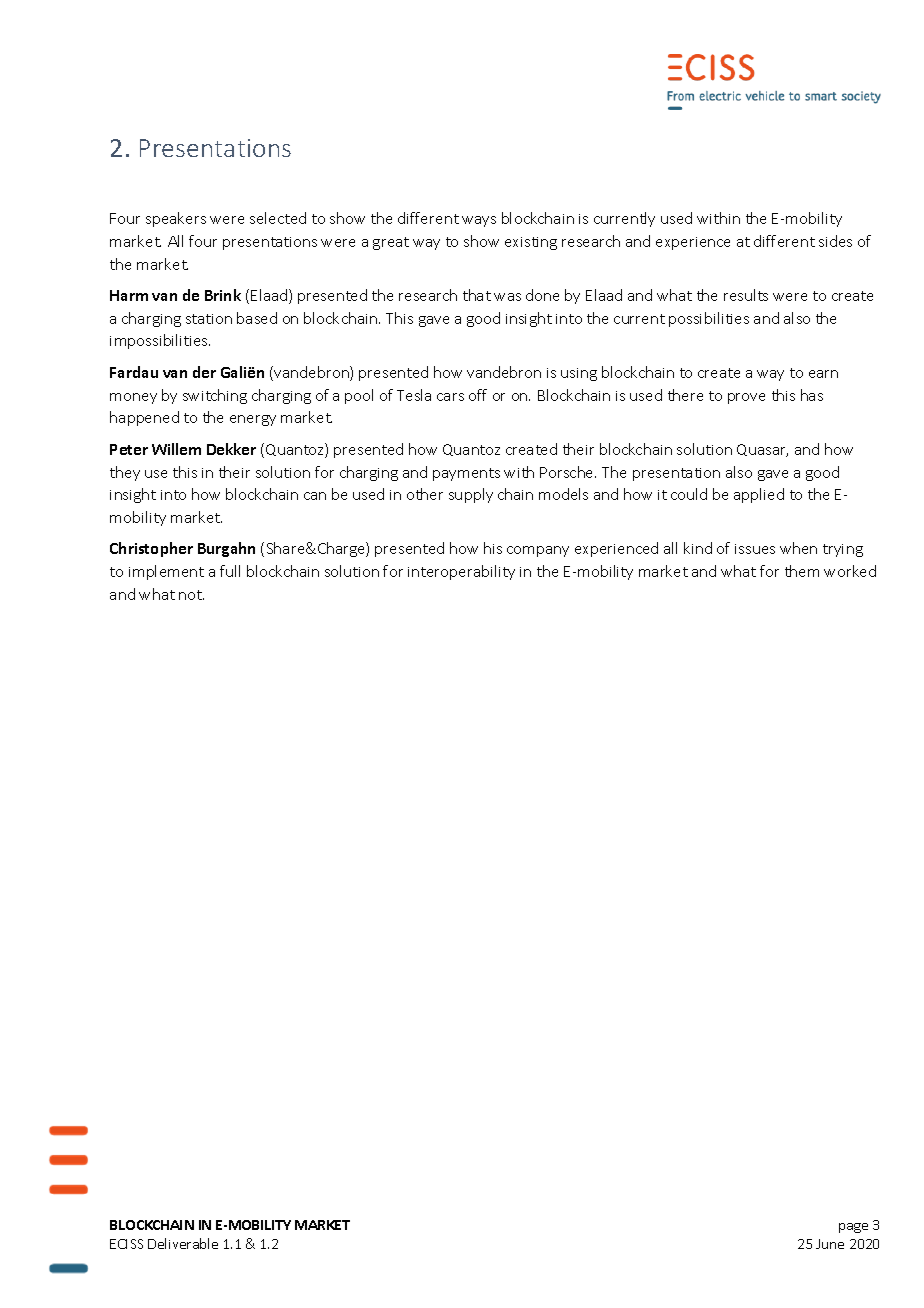 This image has width=924, height=1308. Describe the element at coordinates (479, 221) in the image. I see `ways` at that location.
